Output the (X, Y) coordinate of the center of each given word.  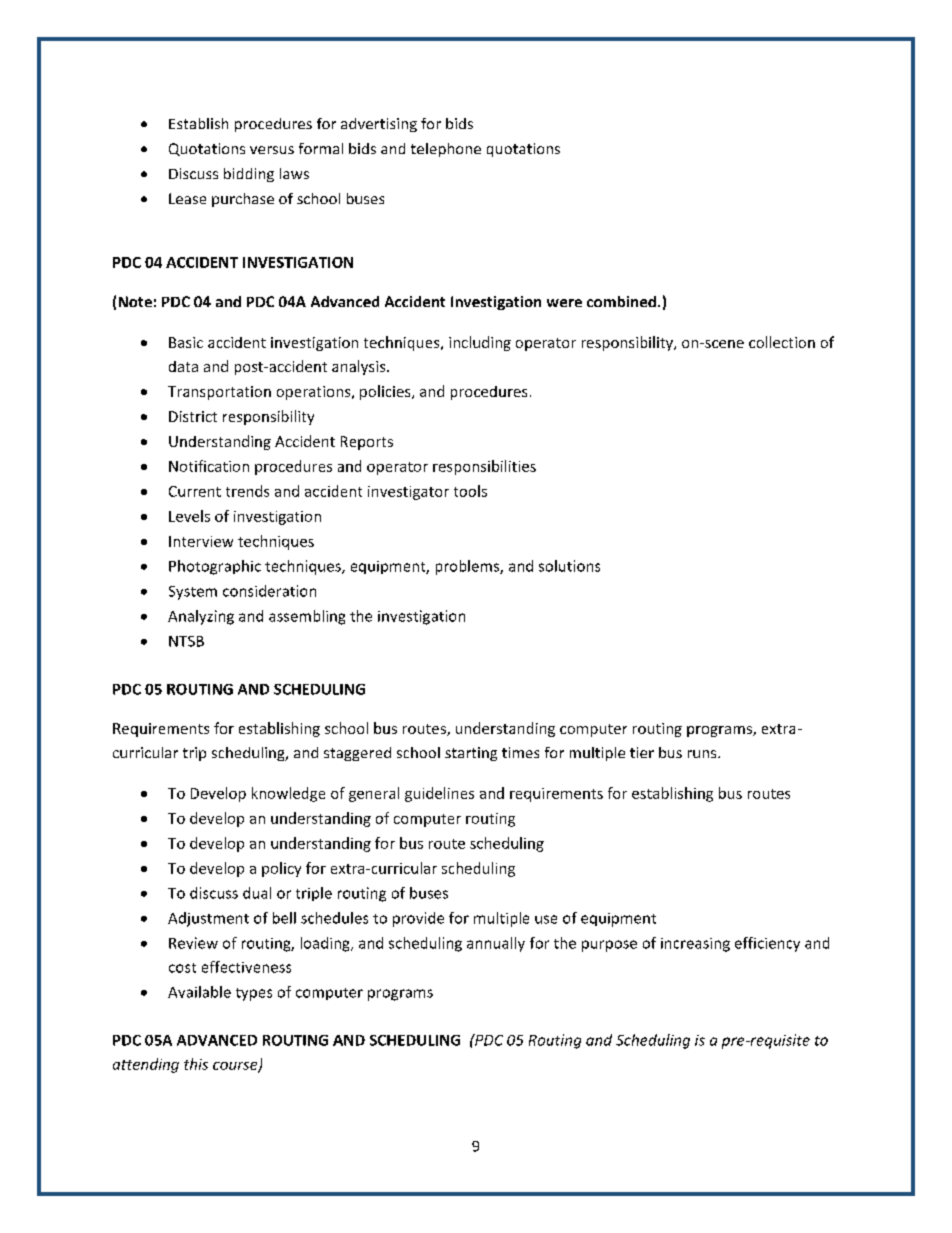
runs (703, 754)
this (196, 1064)
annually (496, 944)
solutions (569, 566)
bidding (249, 175)
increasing (695, 945)
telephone (446, 150)
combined (621, 301)
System (193, 593)
